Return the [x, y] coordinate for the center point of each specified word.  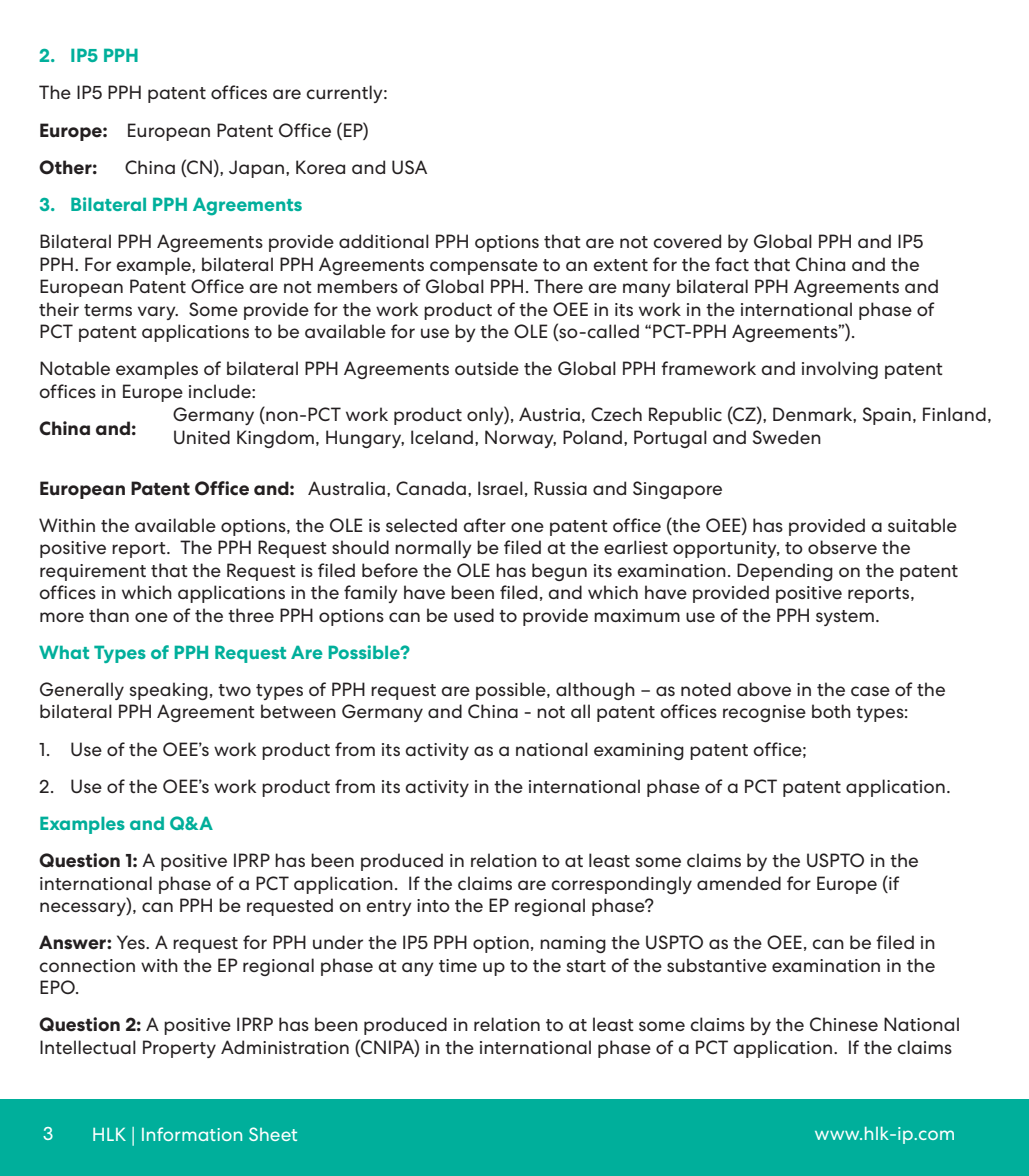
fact [732, 264]
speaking [169, 691]
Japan [258, 169]
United [202, 437]
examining [639, 751]
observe [842, 547]
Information [192, 1134]
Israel [500, 488]
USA [409, 167]
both [831, 711]
